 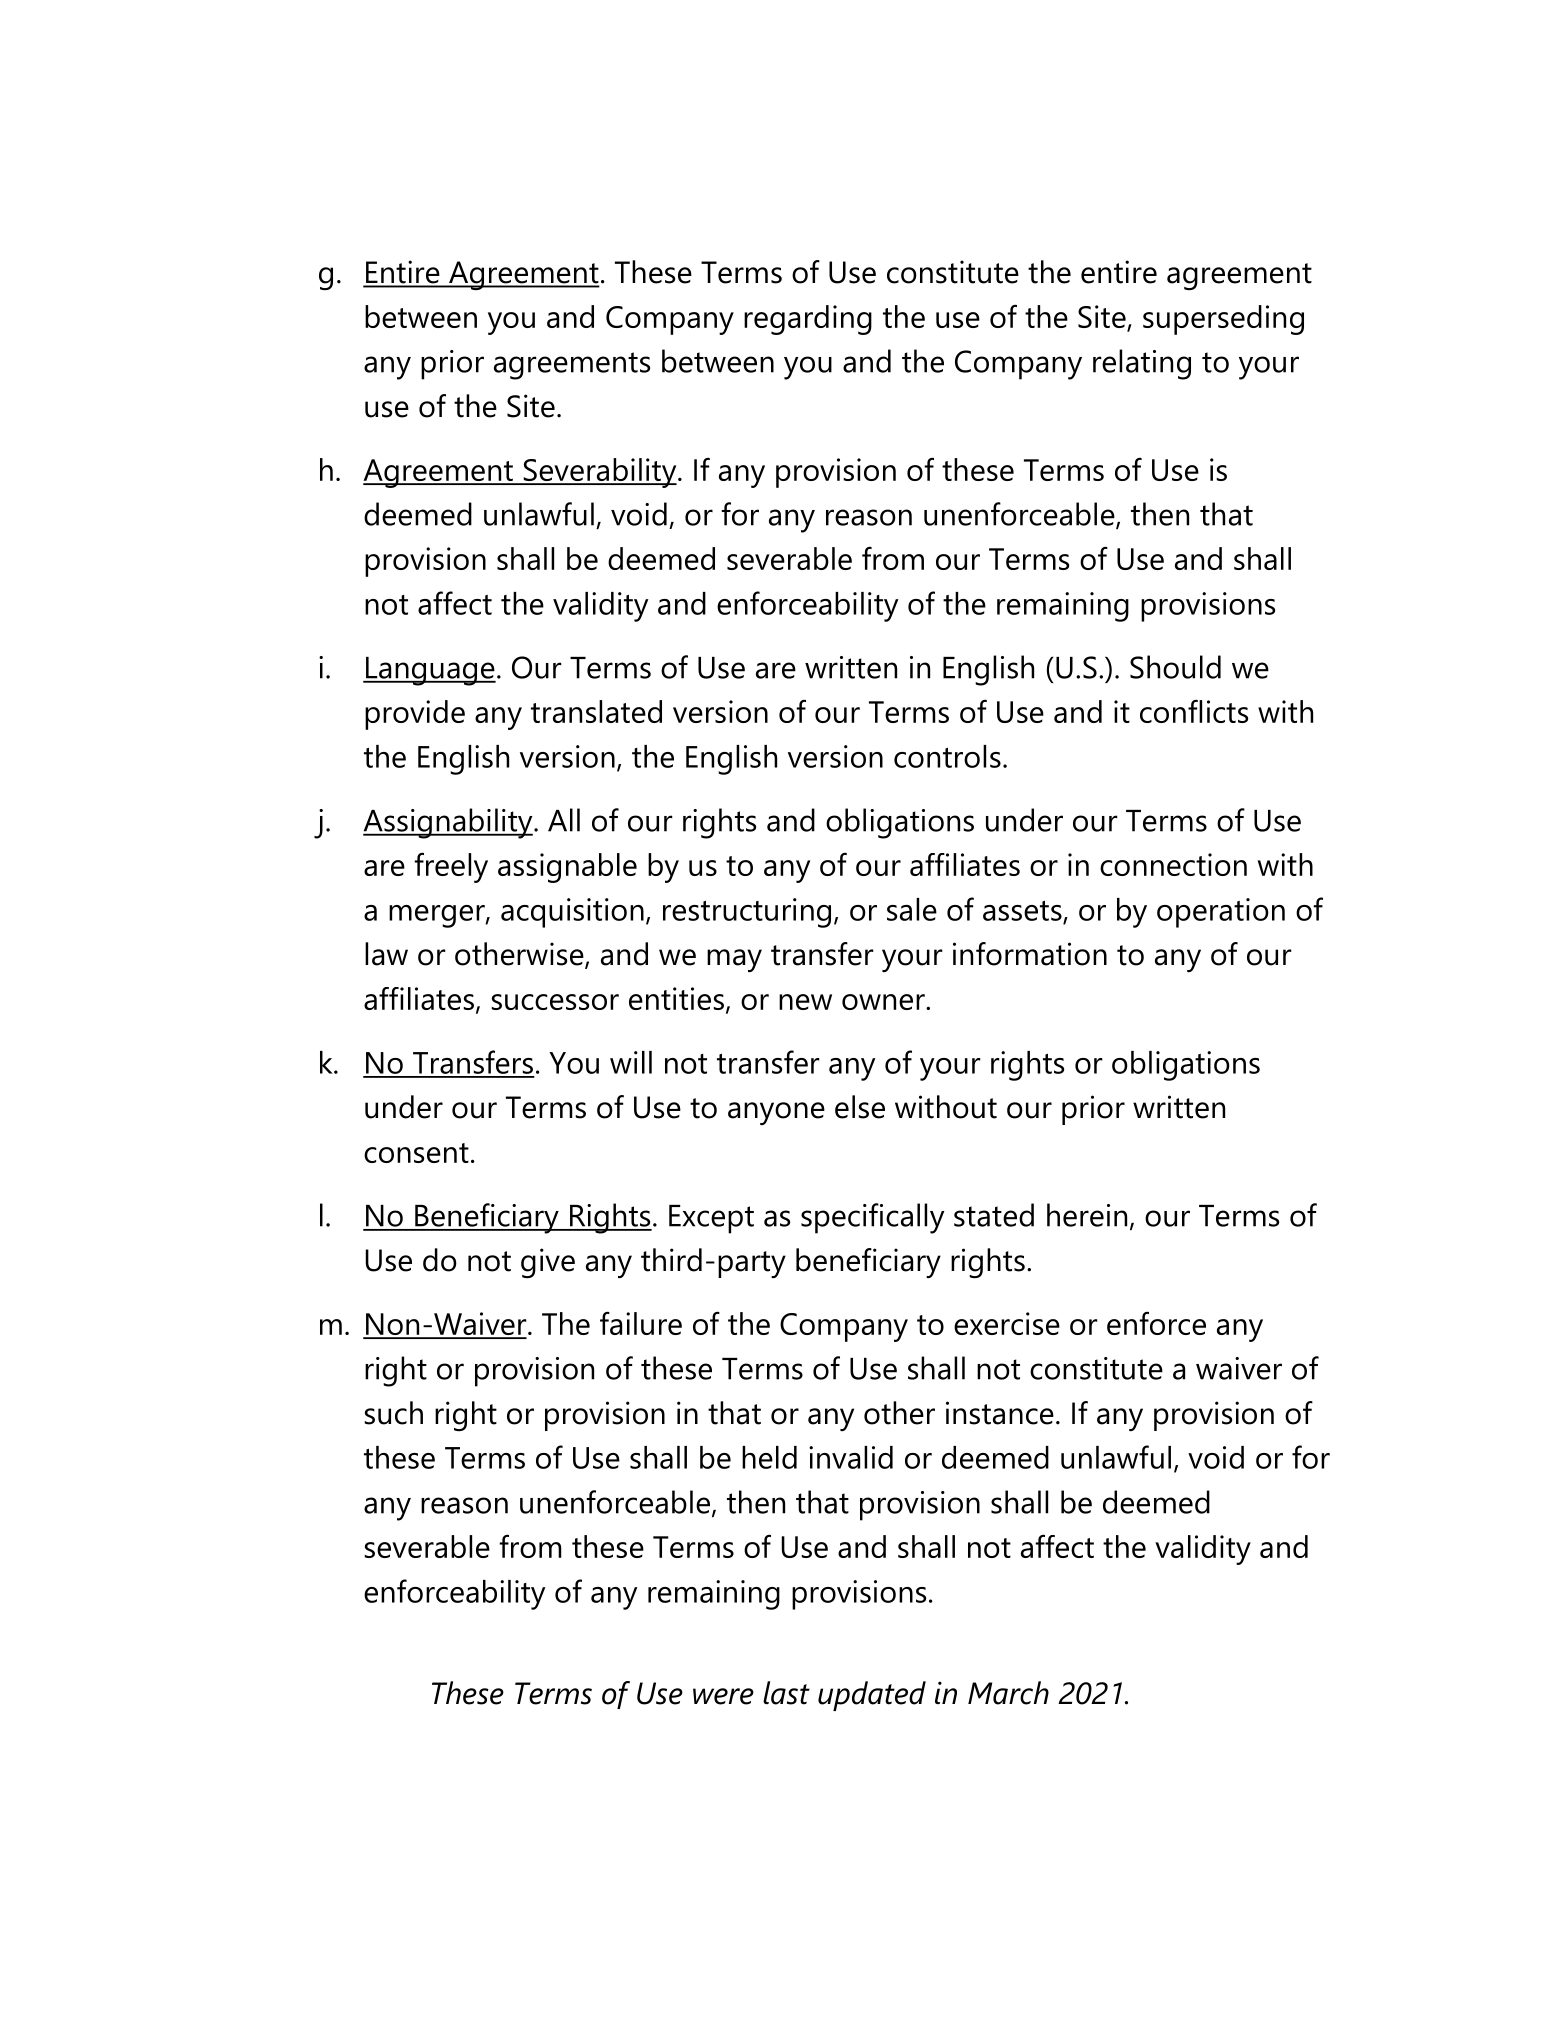 What do you see at coordinates (805, 1002) in the screenshot?
I see `new` at bounding box center [805, 1002].
